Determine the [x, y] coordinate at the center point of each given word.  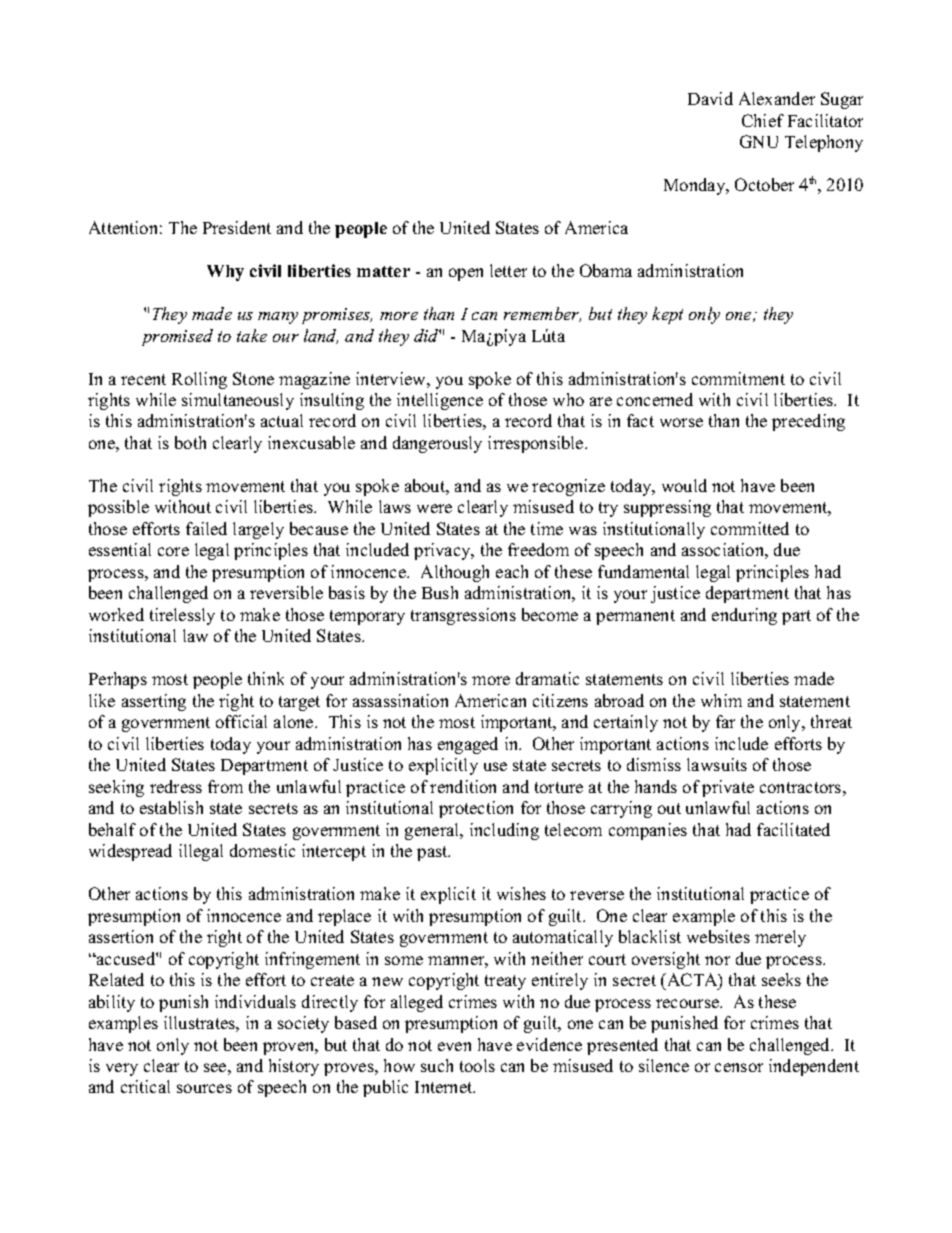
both [190, 442]
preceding [808, 422]
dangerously [437, 444]
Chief [763, 120]
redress [176, 786]
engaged [468, 745]
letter [508, 270]
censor [739, 1067]
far [725, 721]
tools [477, 1065]
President [237, 227]
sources [204, 1088]
